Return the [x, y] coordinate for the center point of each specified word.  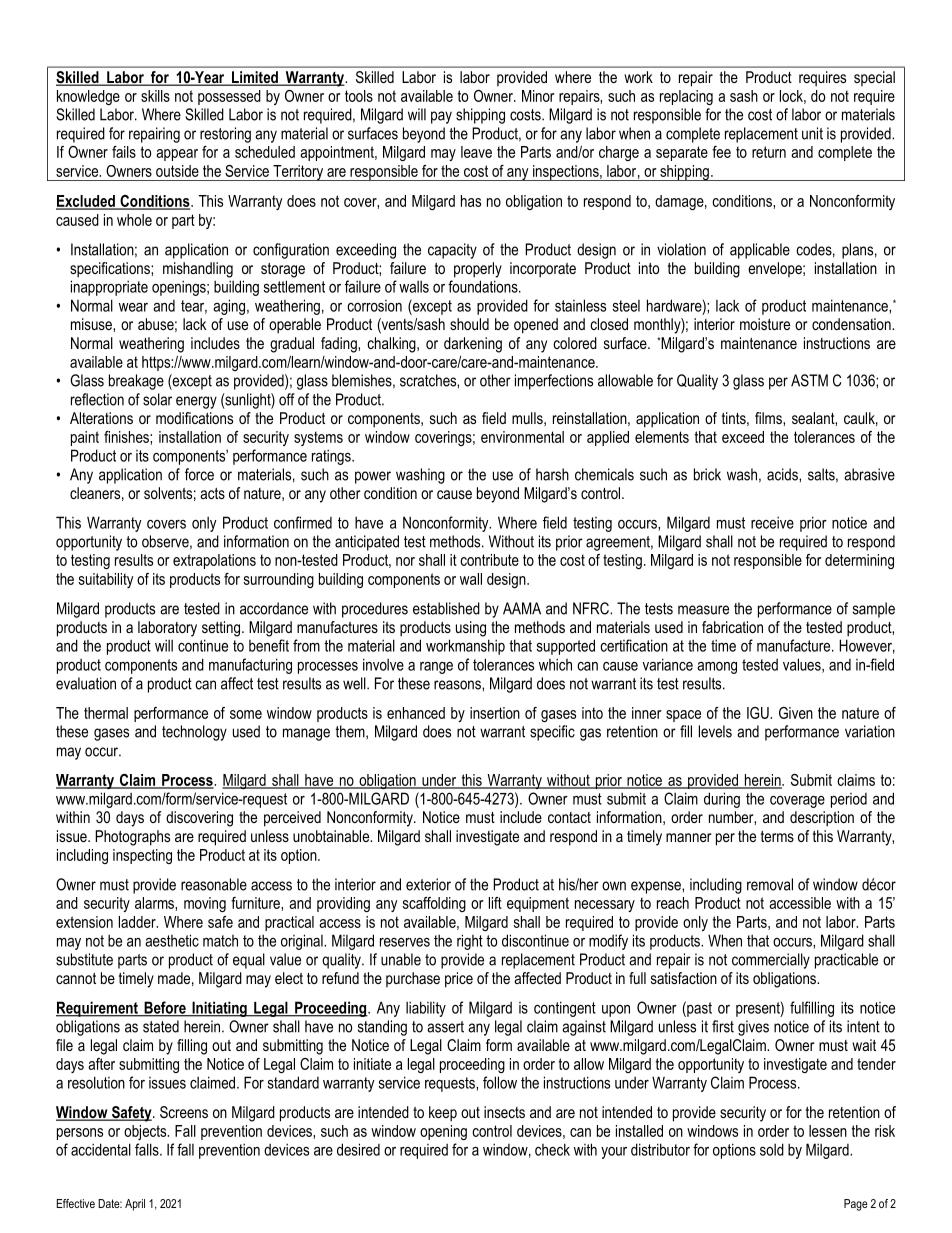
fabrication [732, 627]
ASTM [809, 380]
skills [155, 96]
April [135, 1205]
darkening [473, 345]
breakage [136, 382]
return [769, 152]
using [471, 629]
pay [441, 117]
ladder [138, 922]
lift [495, 903]
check [552, 1149]
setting [221, 629]
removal [770, 884]
